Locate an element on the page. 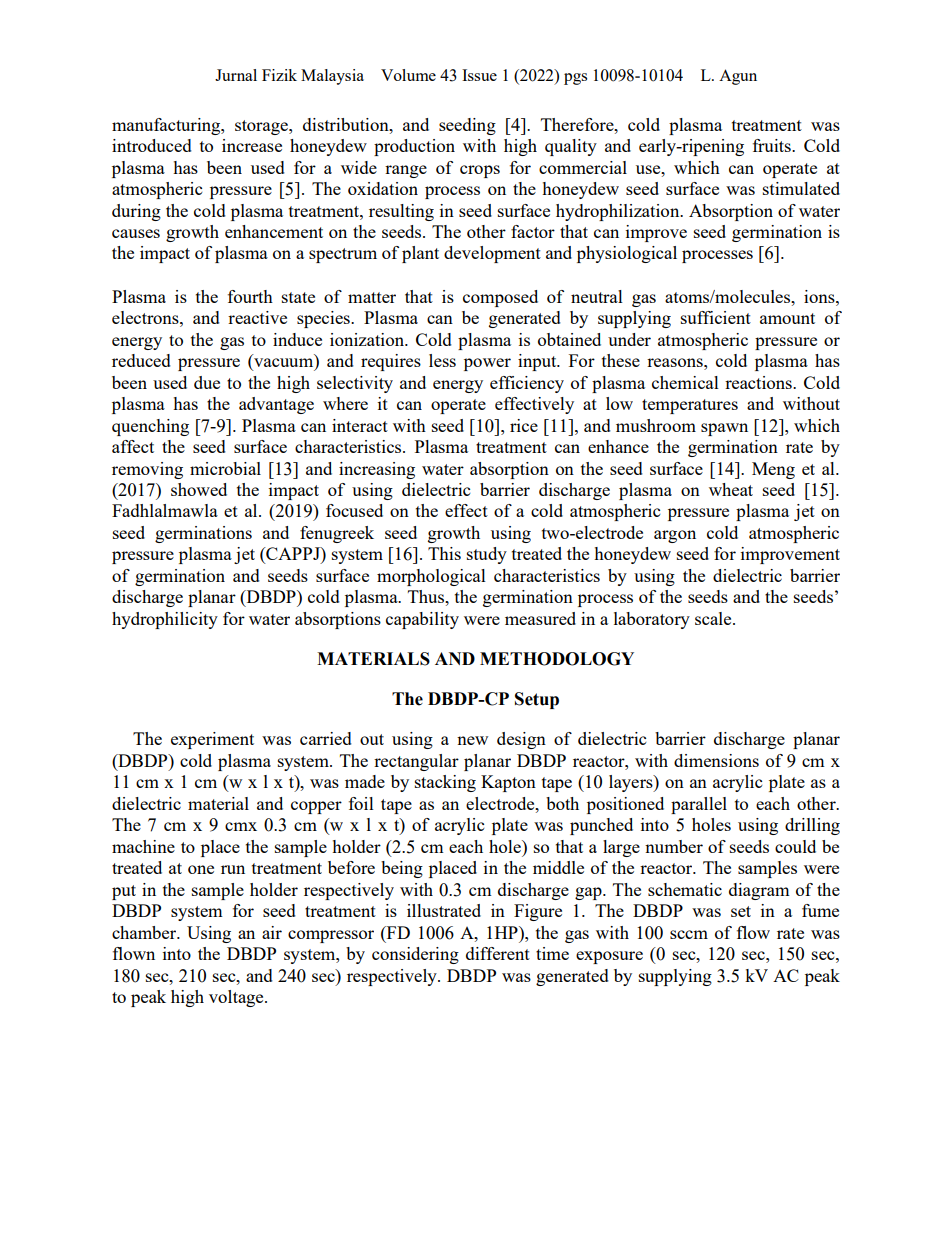  Issue is located at coordinates (479, 75).
